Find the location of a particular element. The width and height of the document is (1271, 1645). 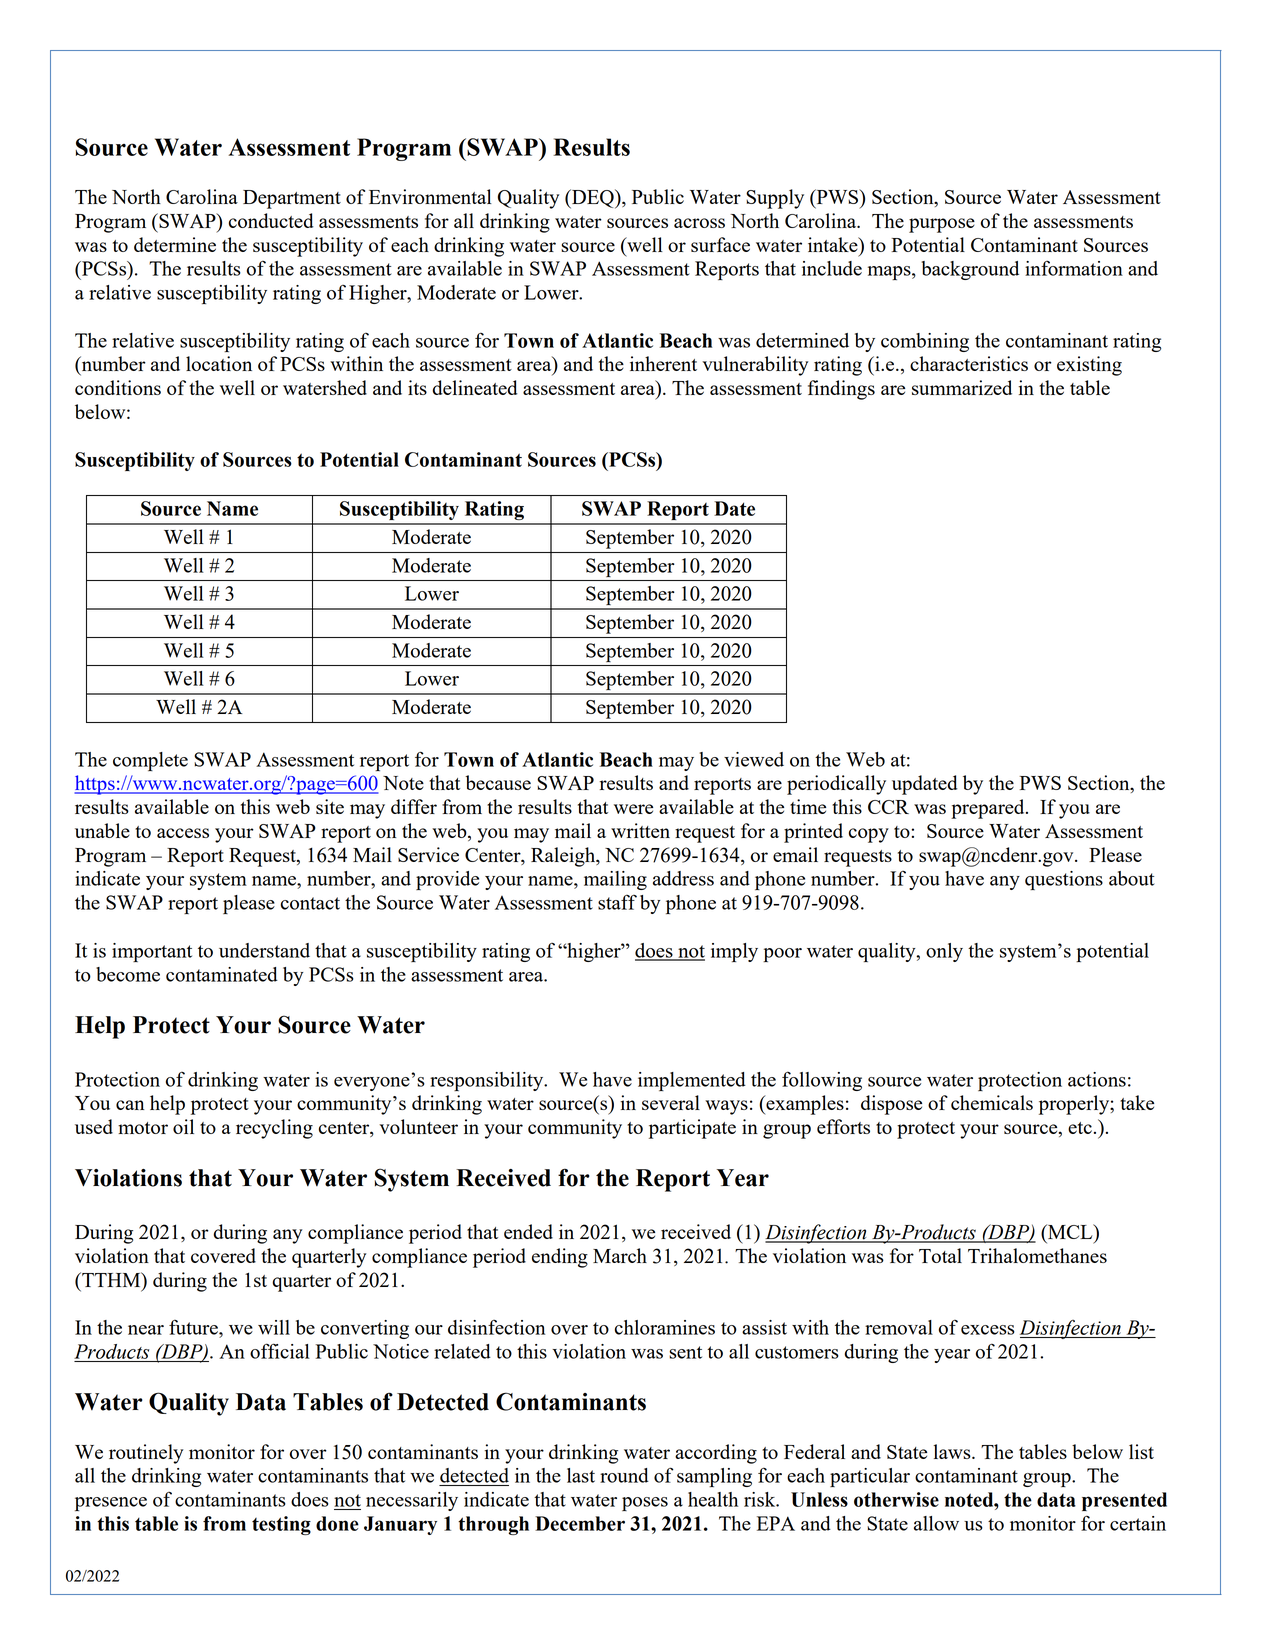

questions is located at coordinates (1064, 880).
